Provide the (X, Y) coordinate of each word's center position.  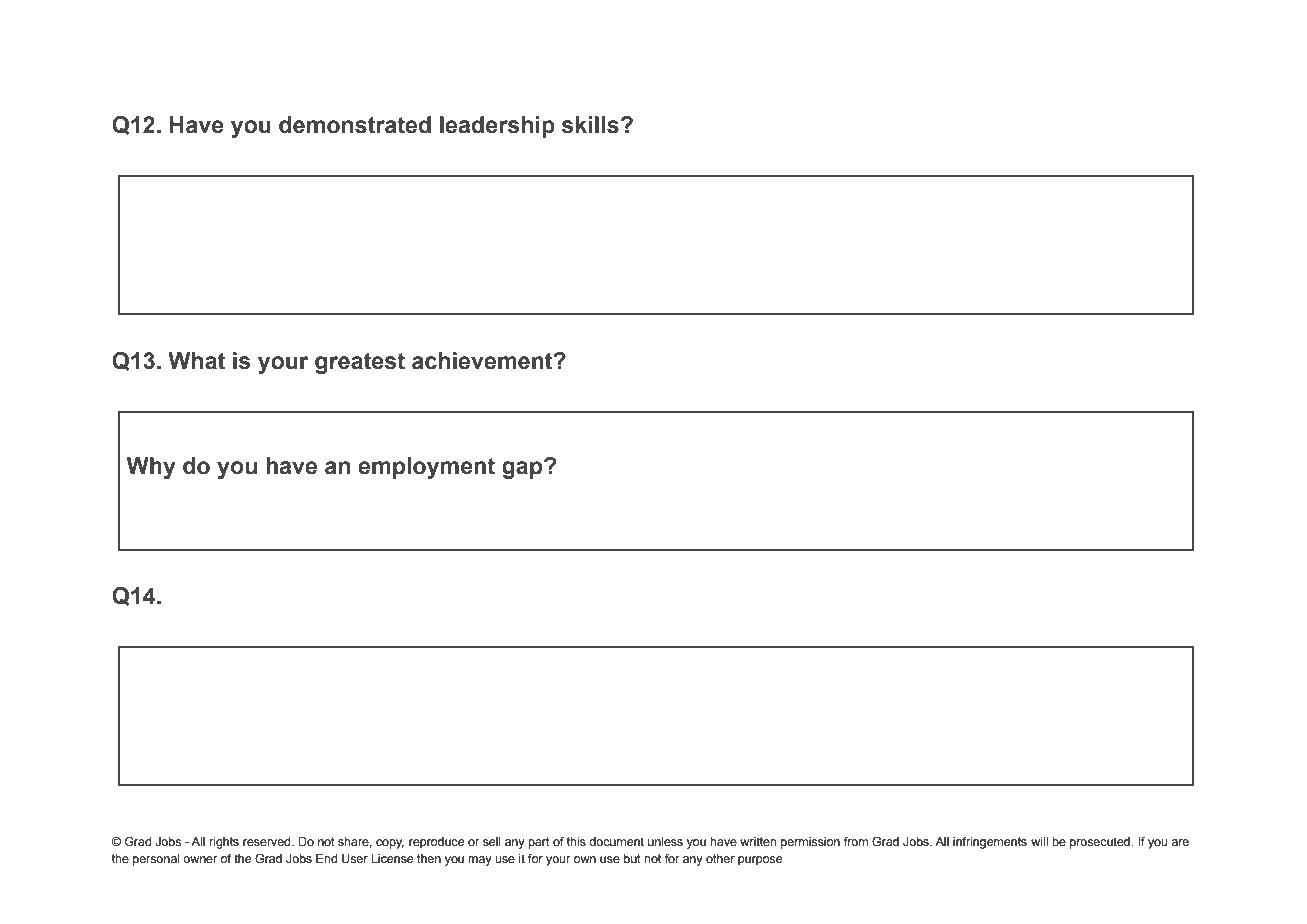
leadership (497, 127)
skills (590, 125)
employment (426, 468)
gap (523, 469)
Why (151, 468)
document (616, 841)
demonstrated (355, 125)
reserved (268, 841)
